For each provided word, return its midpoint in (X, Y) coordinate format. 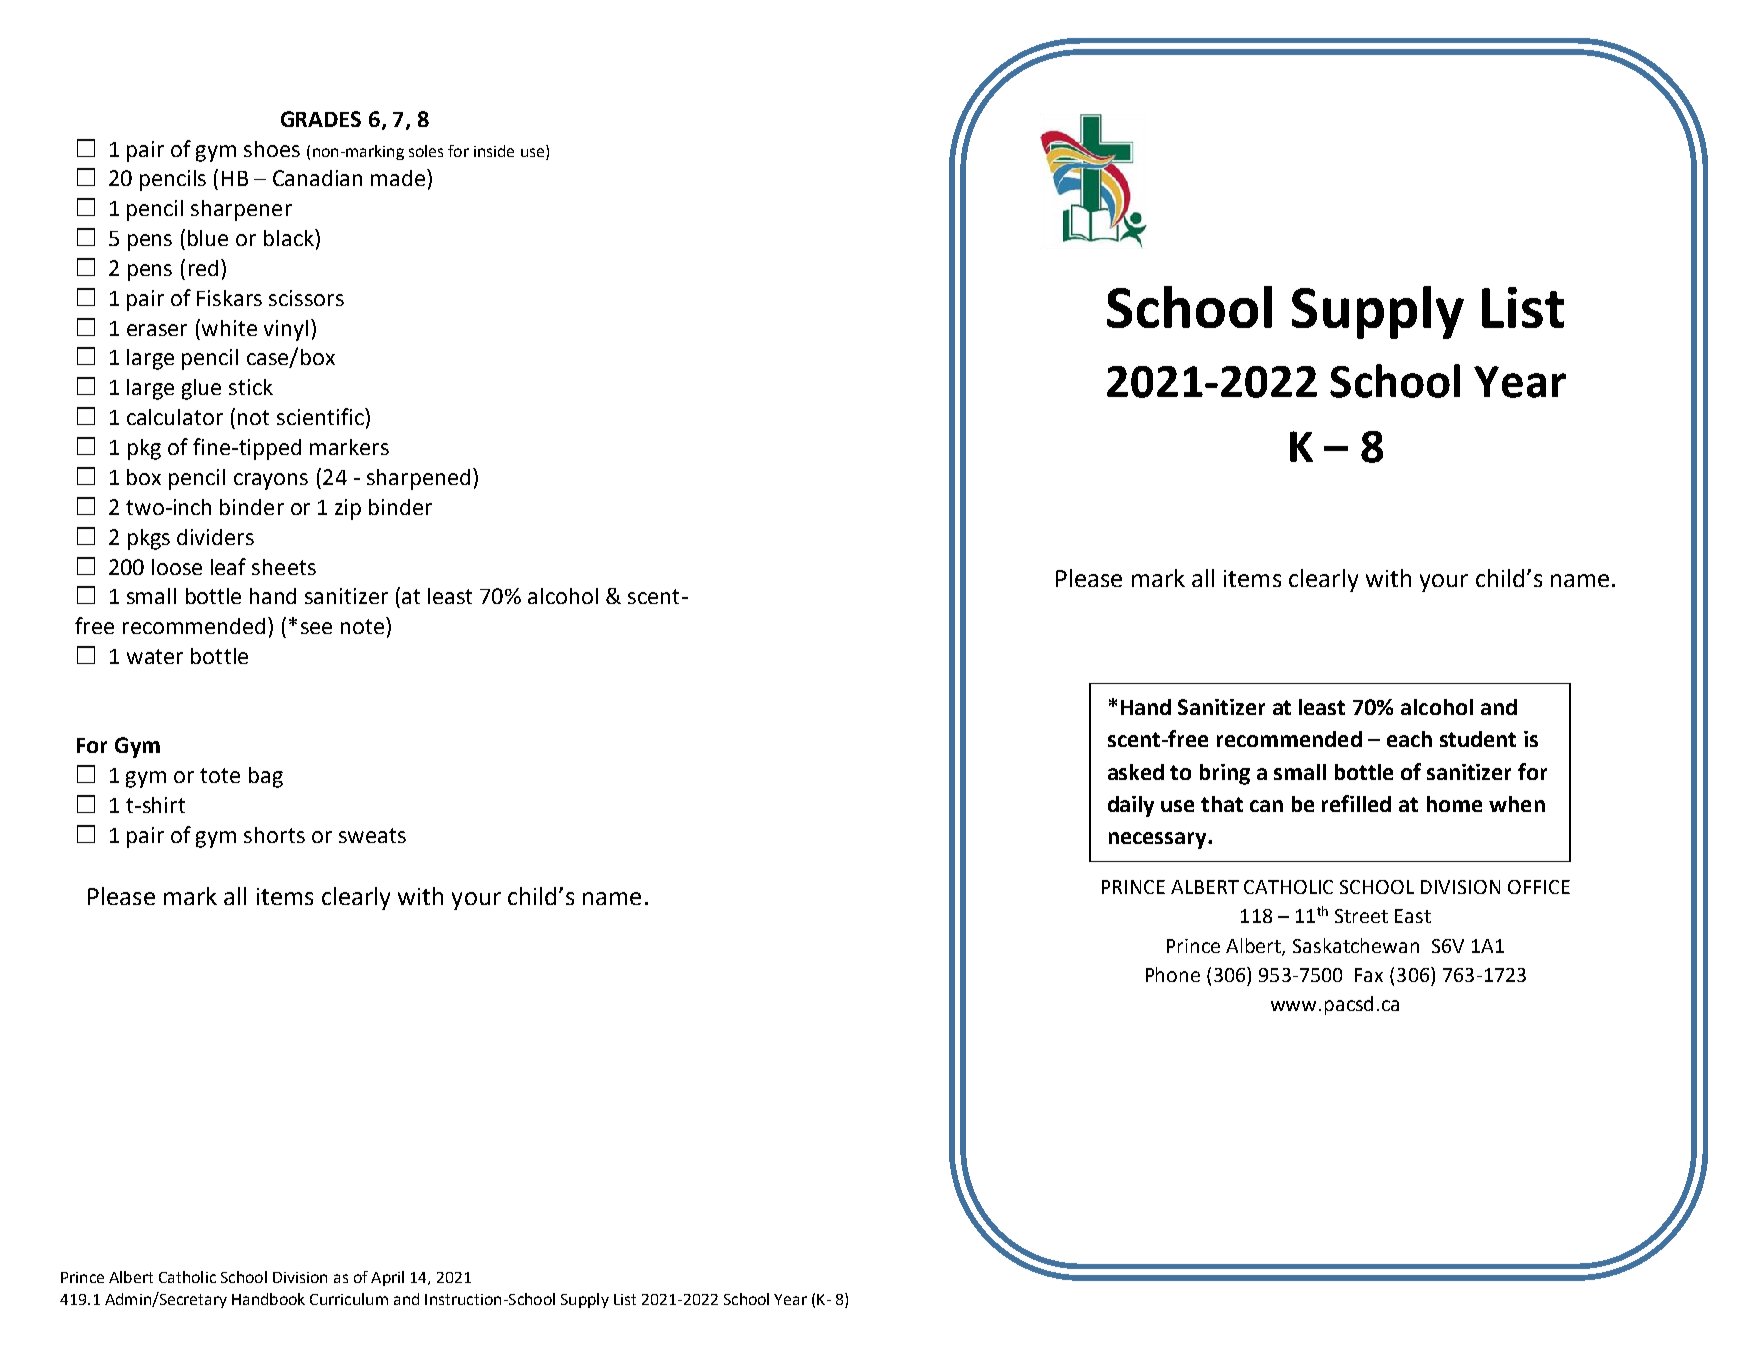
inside (494, 151)
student (1478, 739)
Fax (1369, 975)
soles (426, 151)
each (1409, 739)
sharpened (418, 479)
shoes (272, 149)
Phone (1173, 974)
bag (266, 777)
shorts (274, 835)
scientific (321, 416)
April (387, 1278)
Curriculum (349, 1299)
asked (1136, 772)
